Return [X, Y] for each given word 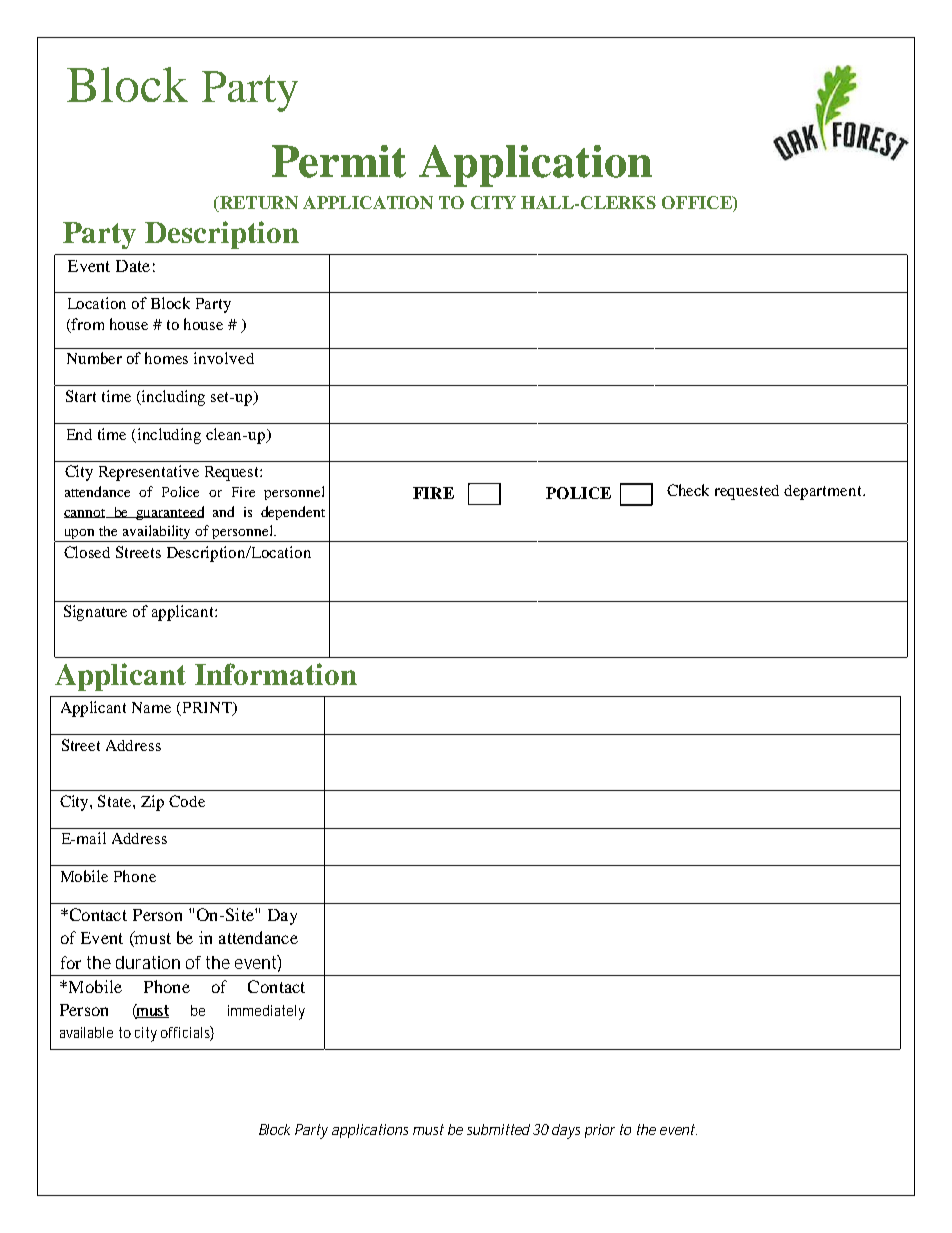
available [86, 1032]
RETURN [258, 204]
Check [688, 490]
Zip [152, 803]
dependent [293, 513]
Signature [95, 613]
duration [148, 962]
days [566, 1131]
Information [276, 674]
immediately [266, 1012]
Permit [339, 161]
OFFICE [698, 204]
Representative [149, 473]
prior [600, 1131]
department [824, 492]
